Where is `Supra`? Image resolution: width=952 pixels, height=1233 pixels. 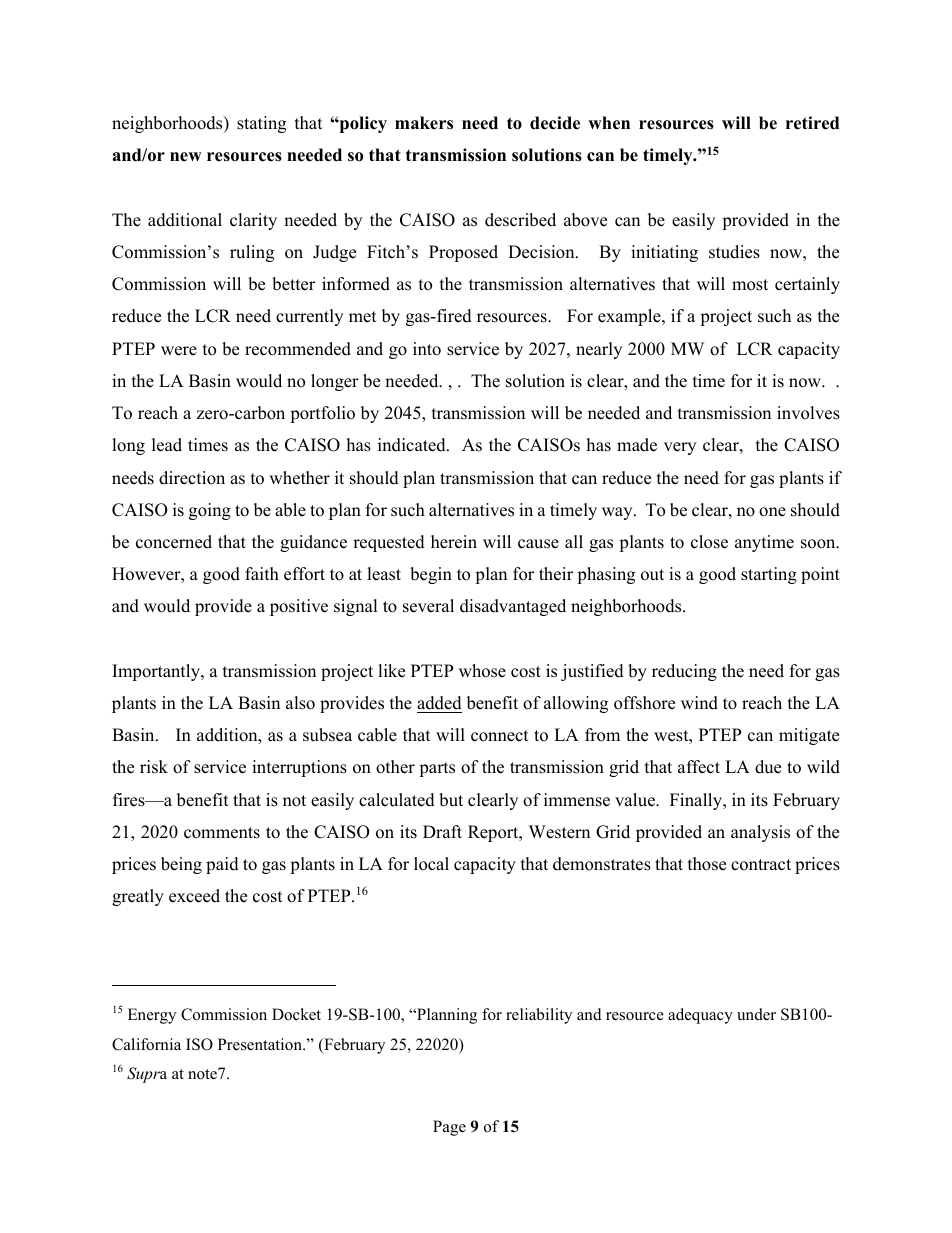
Supra is located at coordinates (147, 1075).
